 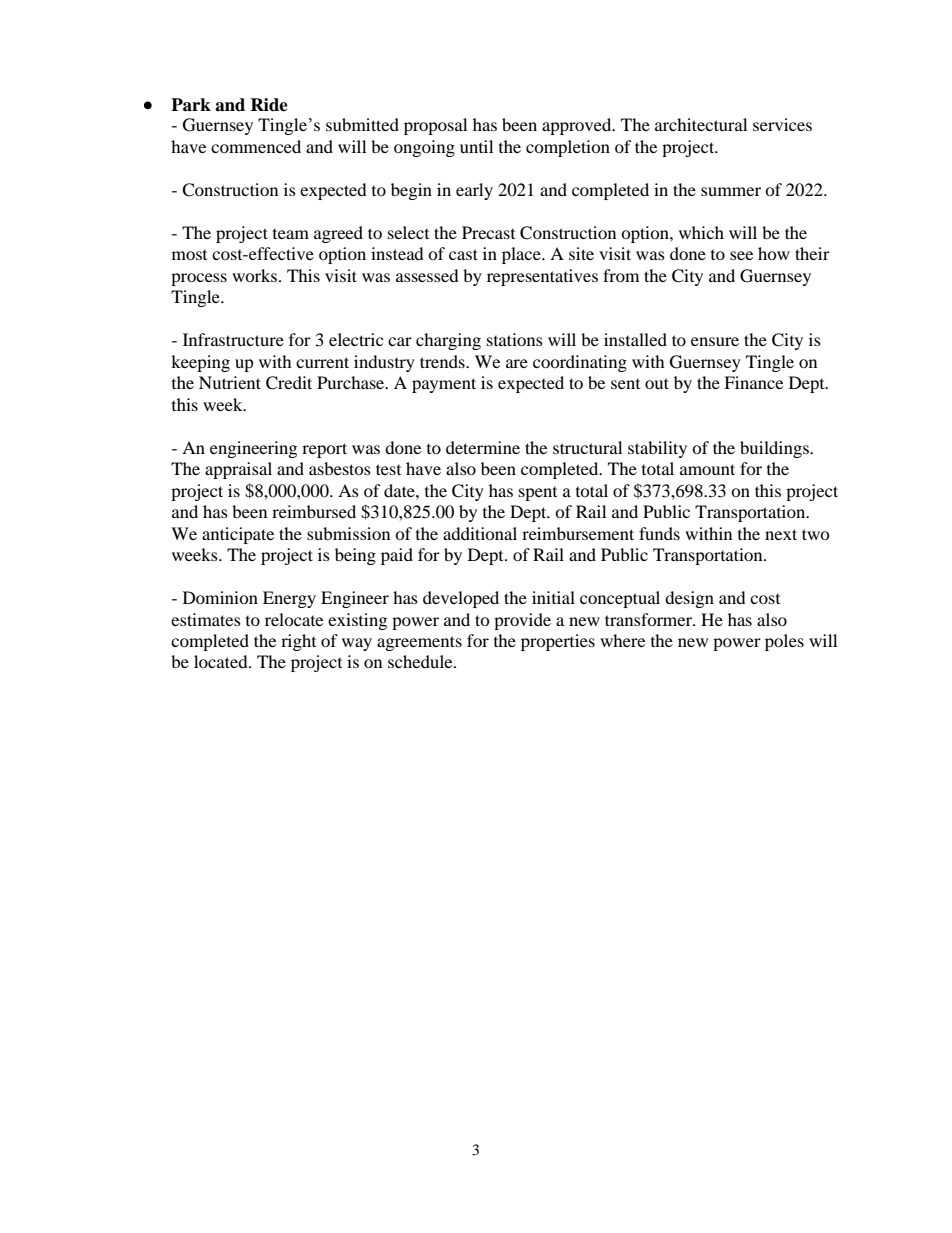 What do you see at coordinates (701, 124) in the screenshot?
I see `architectural` at bounding box center [701, 124].
